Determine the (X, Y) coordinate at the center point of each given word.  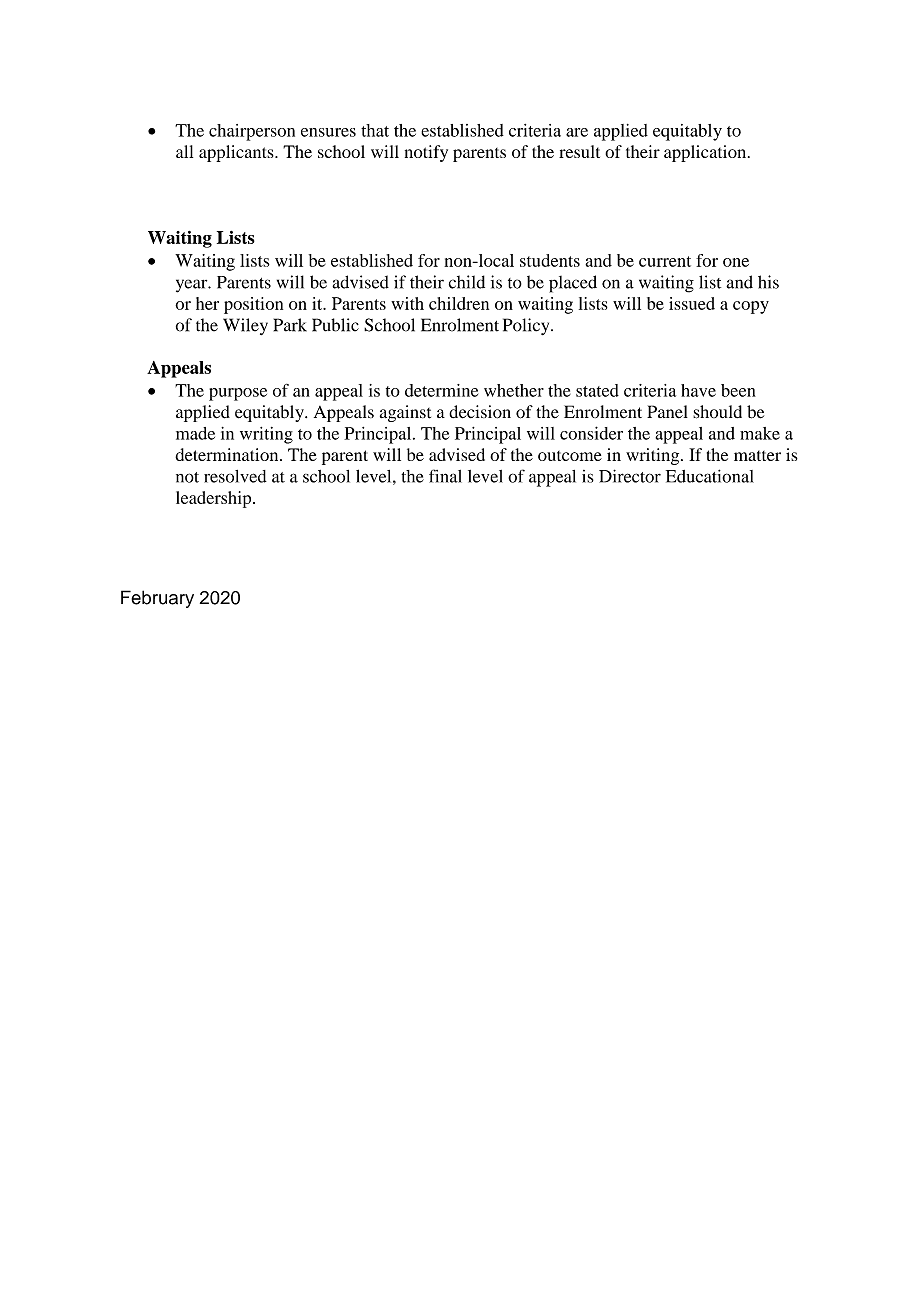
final (445, 476)
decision (480, 412)
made (195, 433)
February (157, 599)
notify (426, 153)
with (407, 303)
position (253, 305)
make (760, 433)
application (706, 153)
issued (692, 303)
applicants (237, 153)
